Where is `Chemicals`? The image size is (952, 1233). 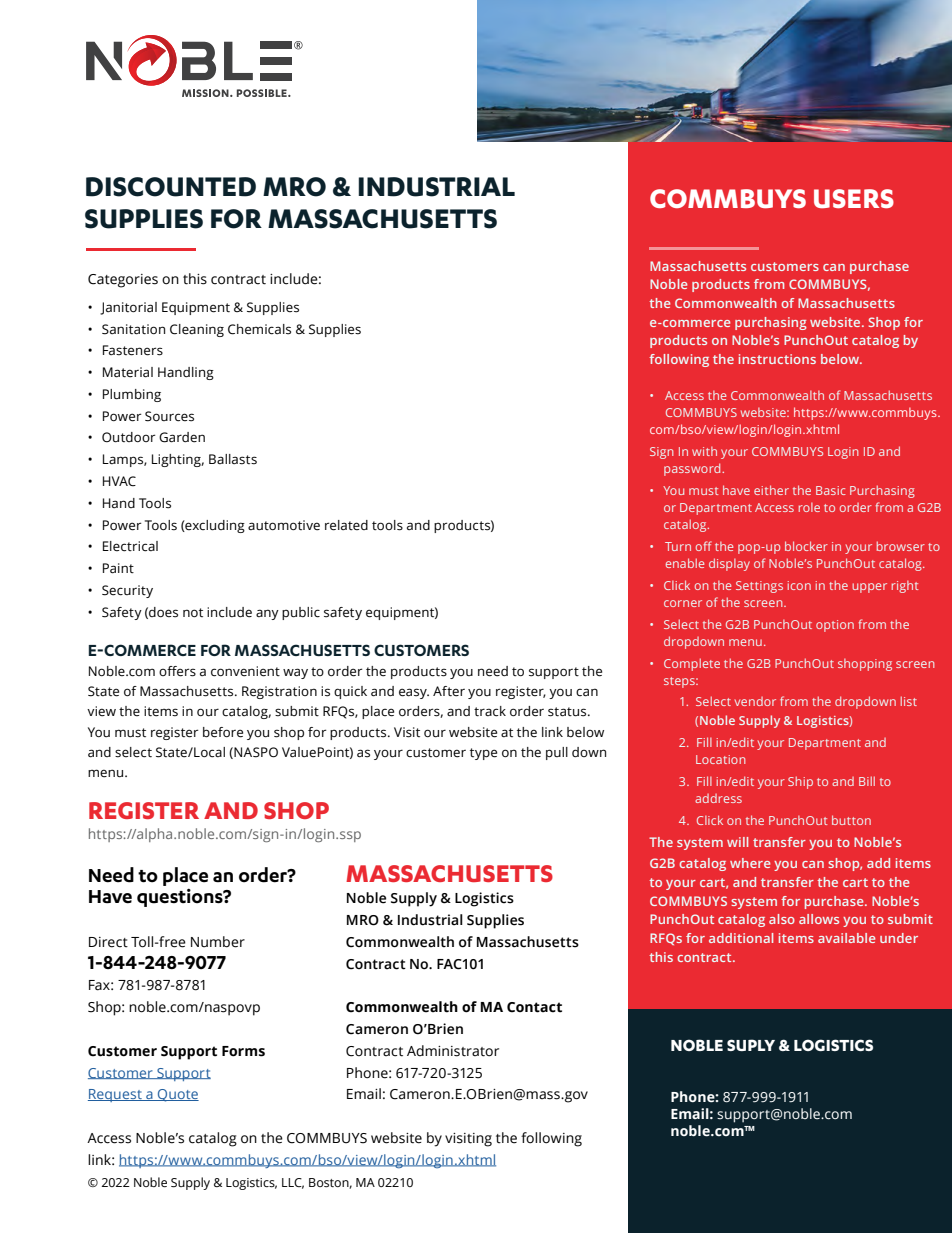
Chemicals is located at coordinates (259, 329).
